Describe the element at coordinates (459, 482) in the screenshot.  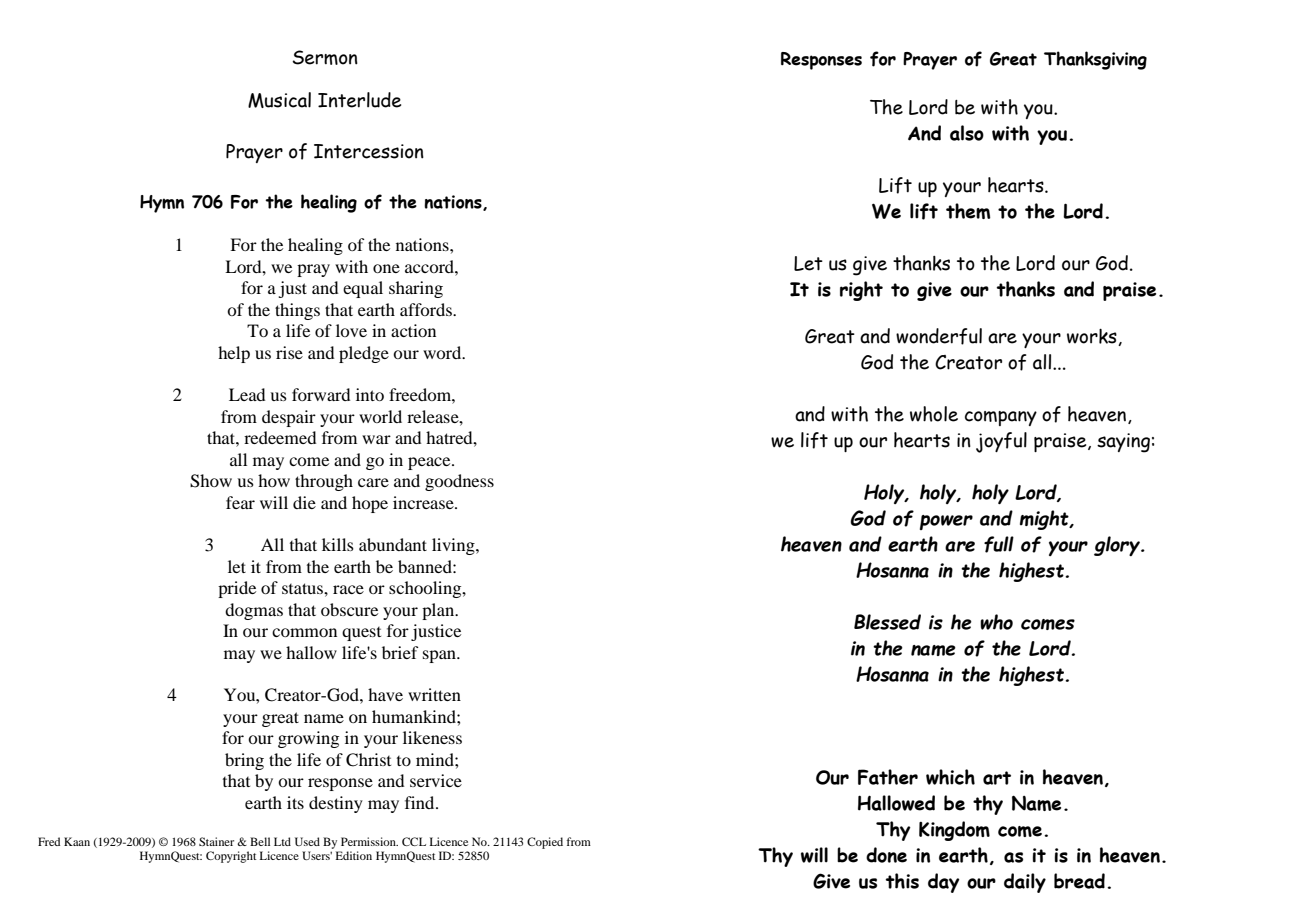
I see `goodness` at that location.
